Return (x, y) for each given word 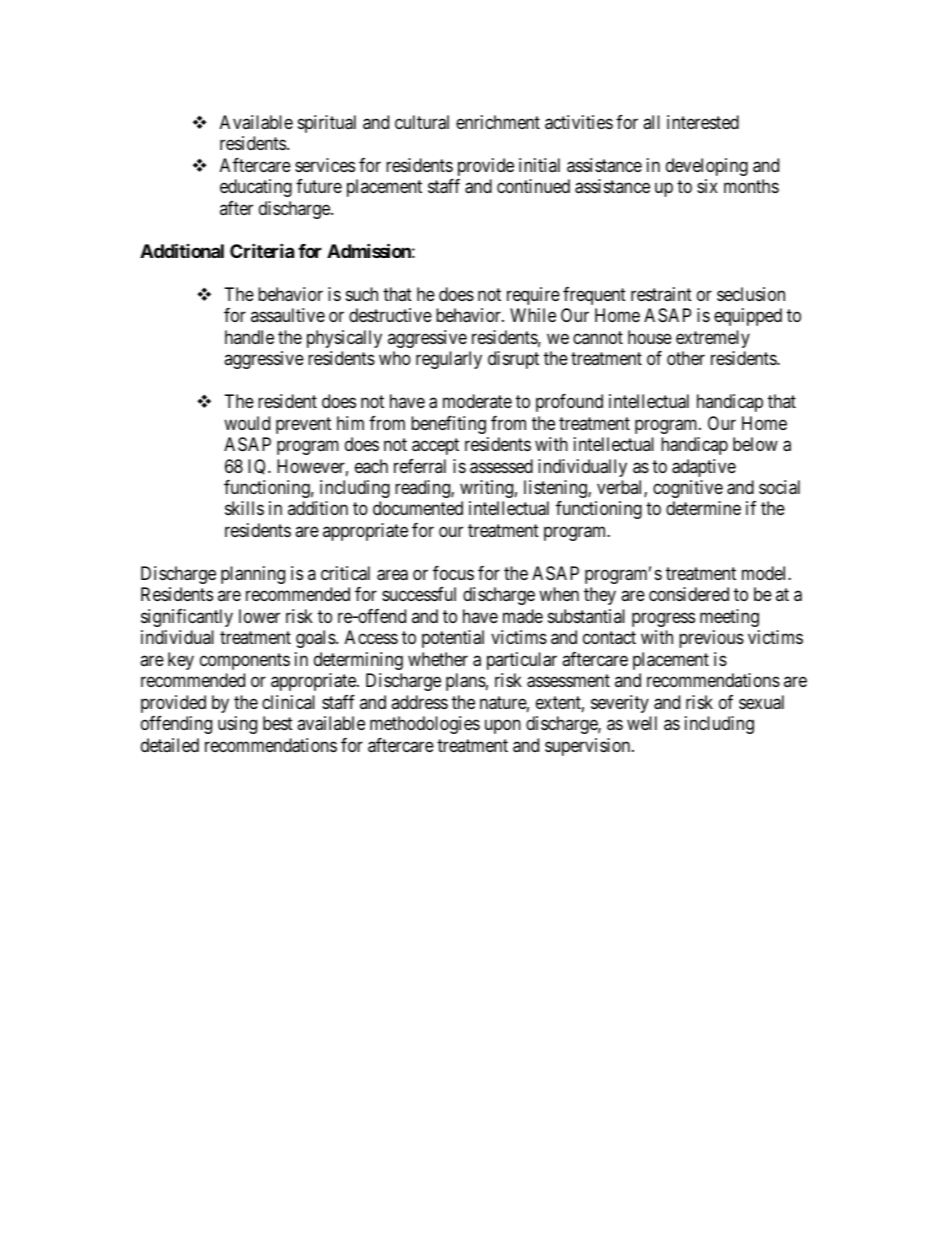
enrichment (498, 122)
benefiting (448, 425)
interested (703, 122)
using (237, 725)
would (247, 423)
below (755, 444)
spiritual (327, 124)
